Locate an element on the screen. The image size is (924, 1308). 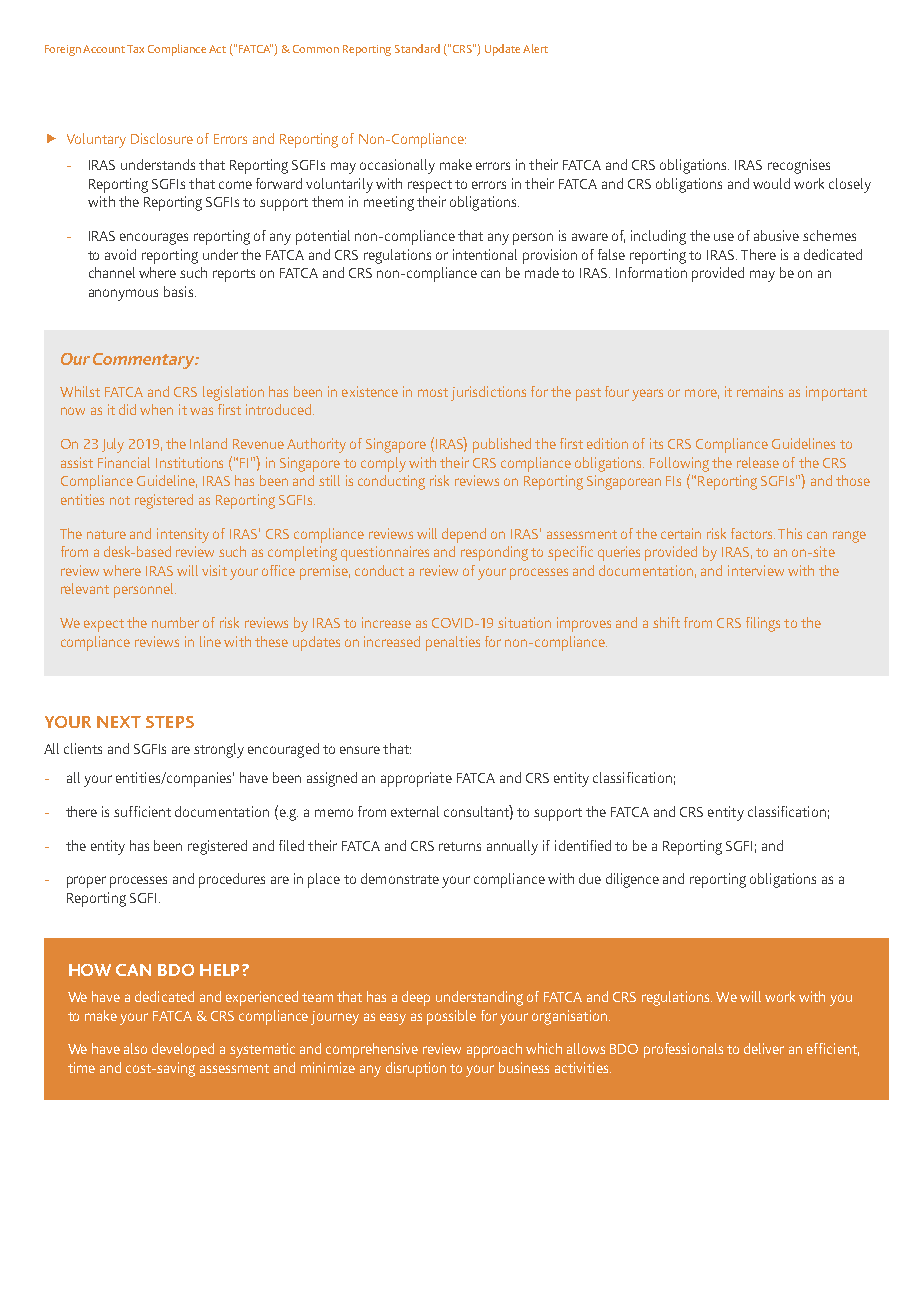
intentional is located at coordinates (485, 254).
